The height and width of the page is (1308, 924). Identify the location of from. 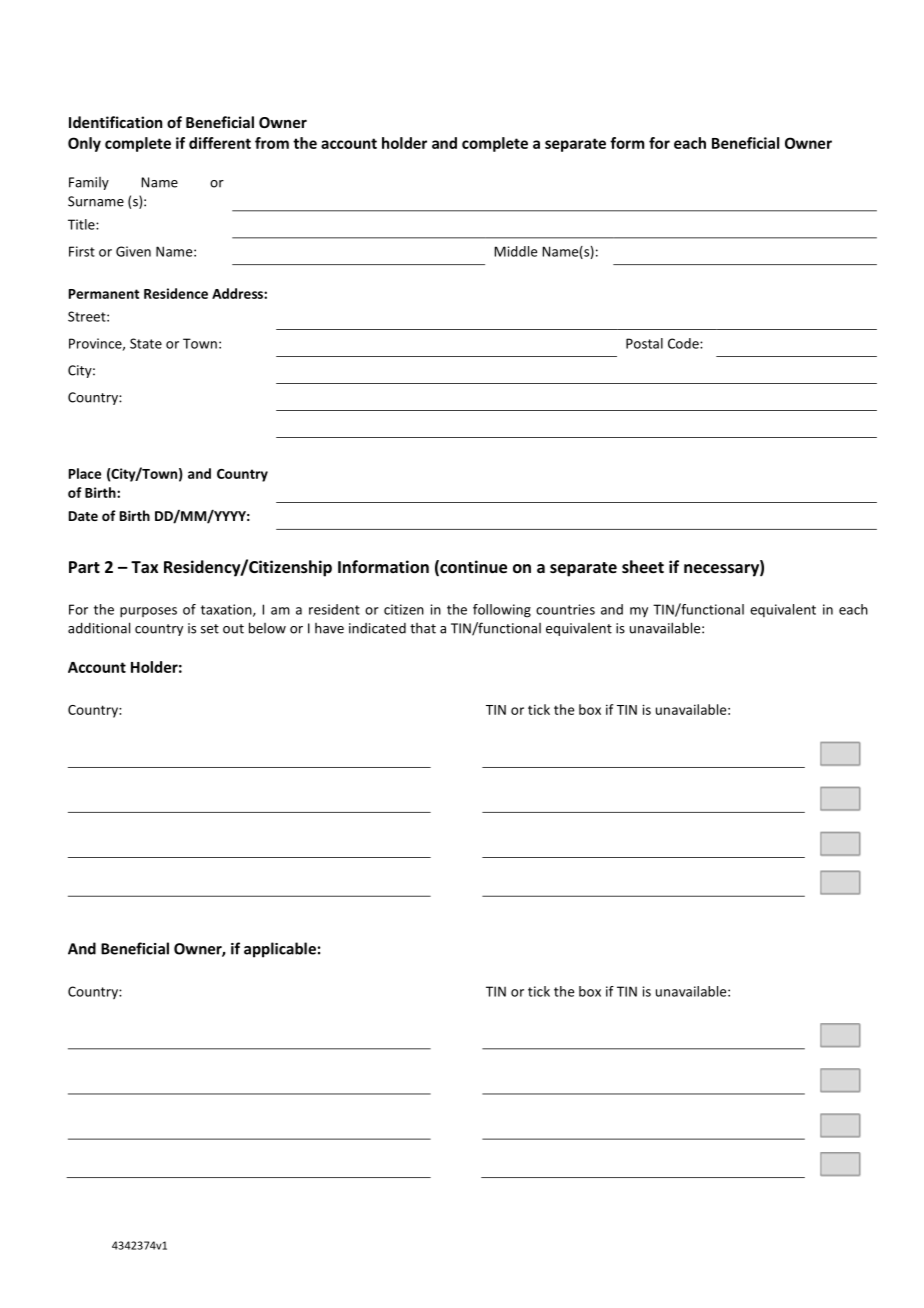
(272, 143).
